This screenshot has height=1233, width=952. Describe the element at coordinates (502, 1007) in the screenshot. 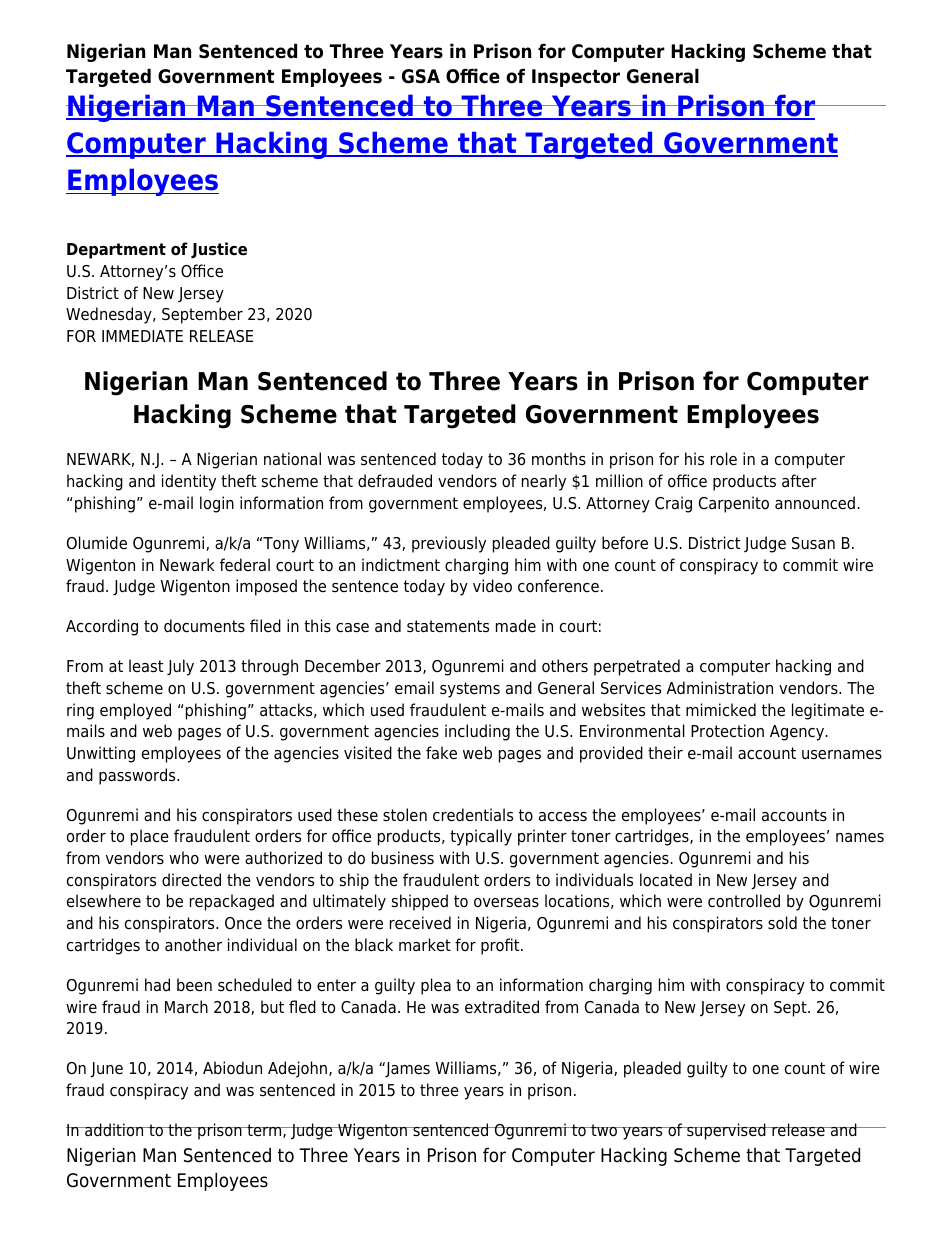

I see `extradited` at that location.
